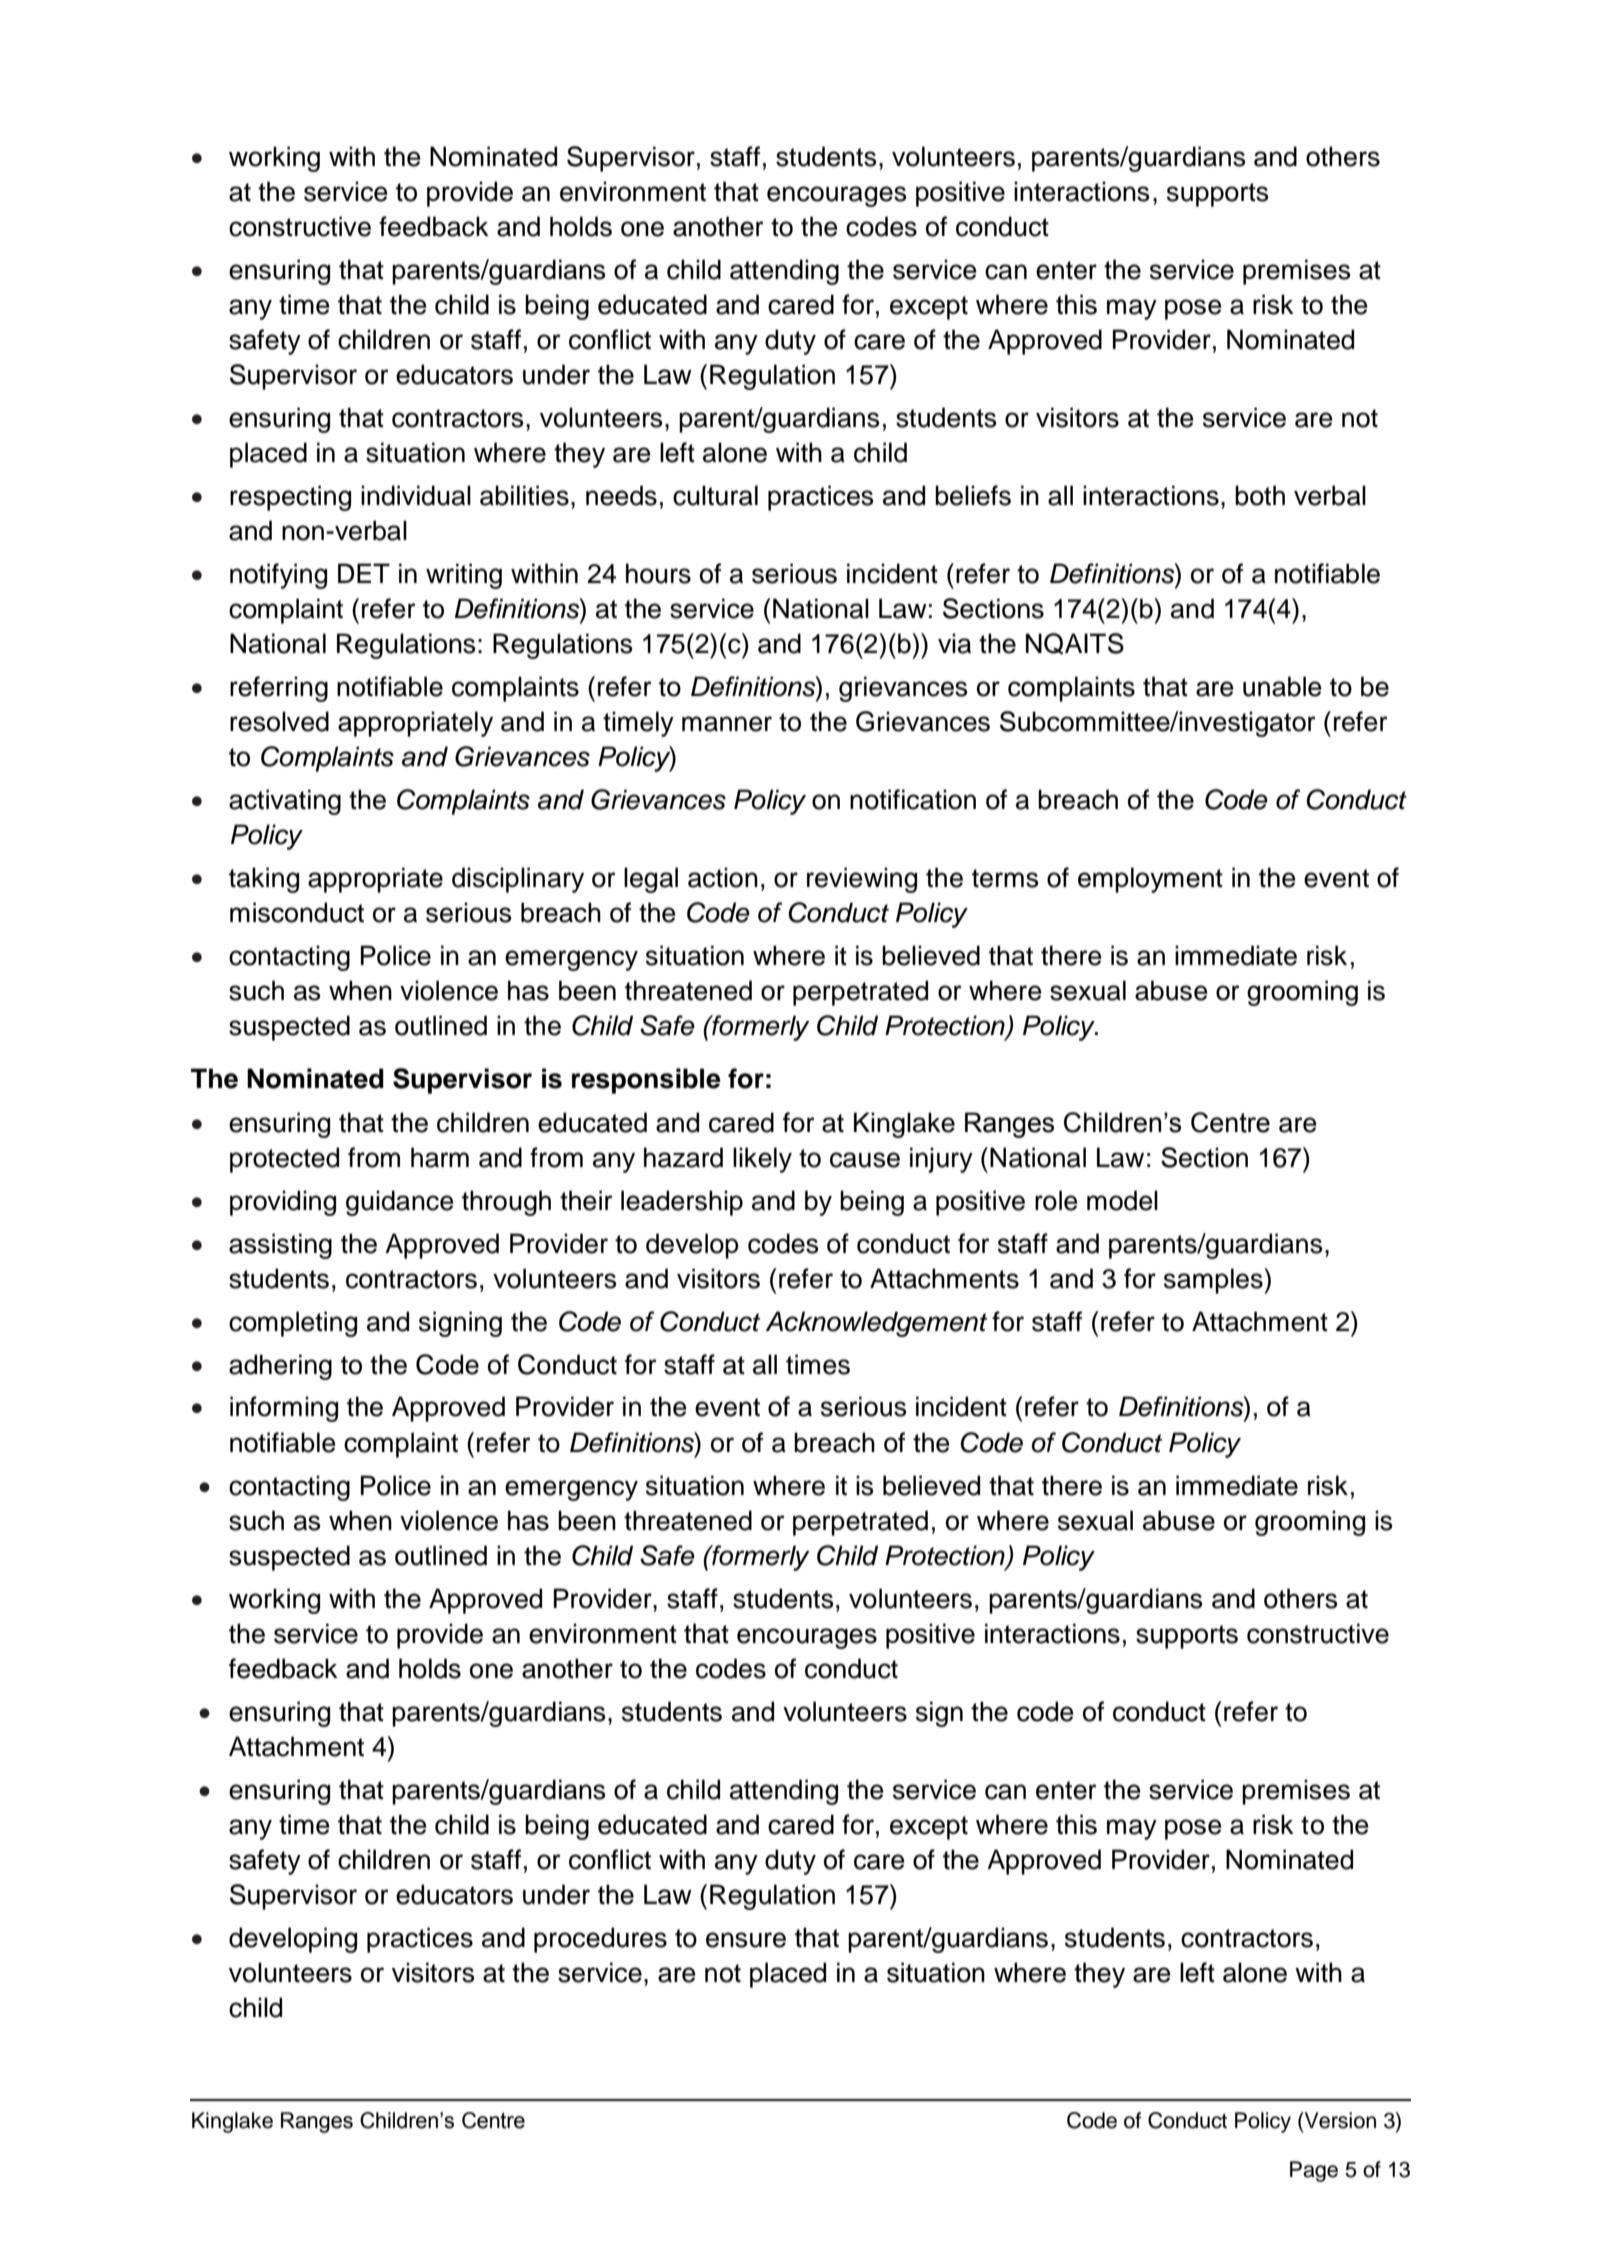 This screenshot has width=1601, height=2264. What do you see at coordinates (280, 1367) in the screenshot?
I see `adhering` at bounding box center [280, 1367].
